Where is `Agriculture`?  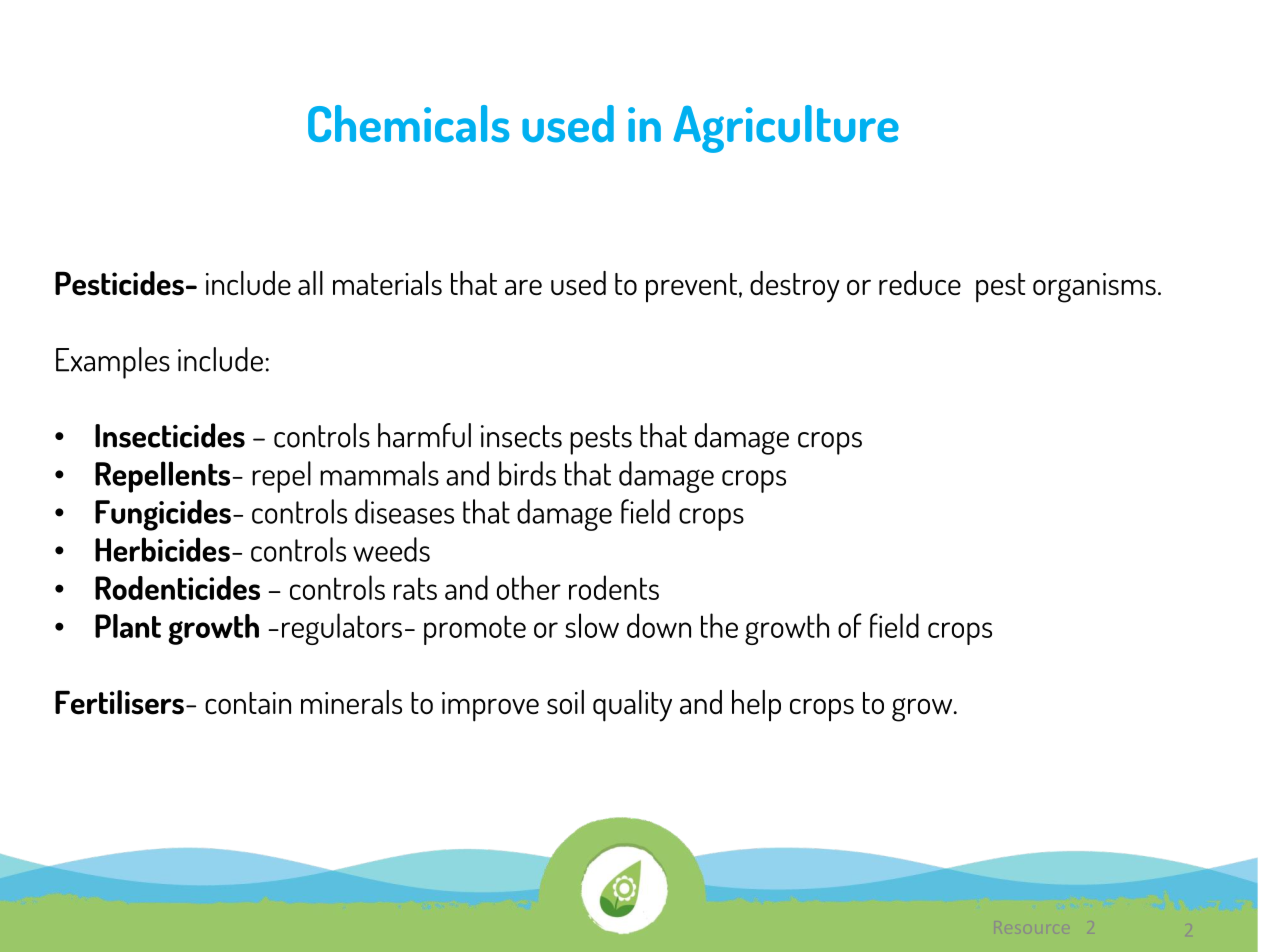
Agriculture is located at coordinates (786, 129).
